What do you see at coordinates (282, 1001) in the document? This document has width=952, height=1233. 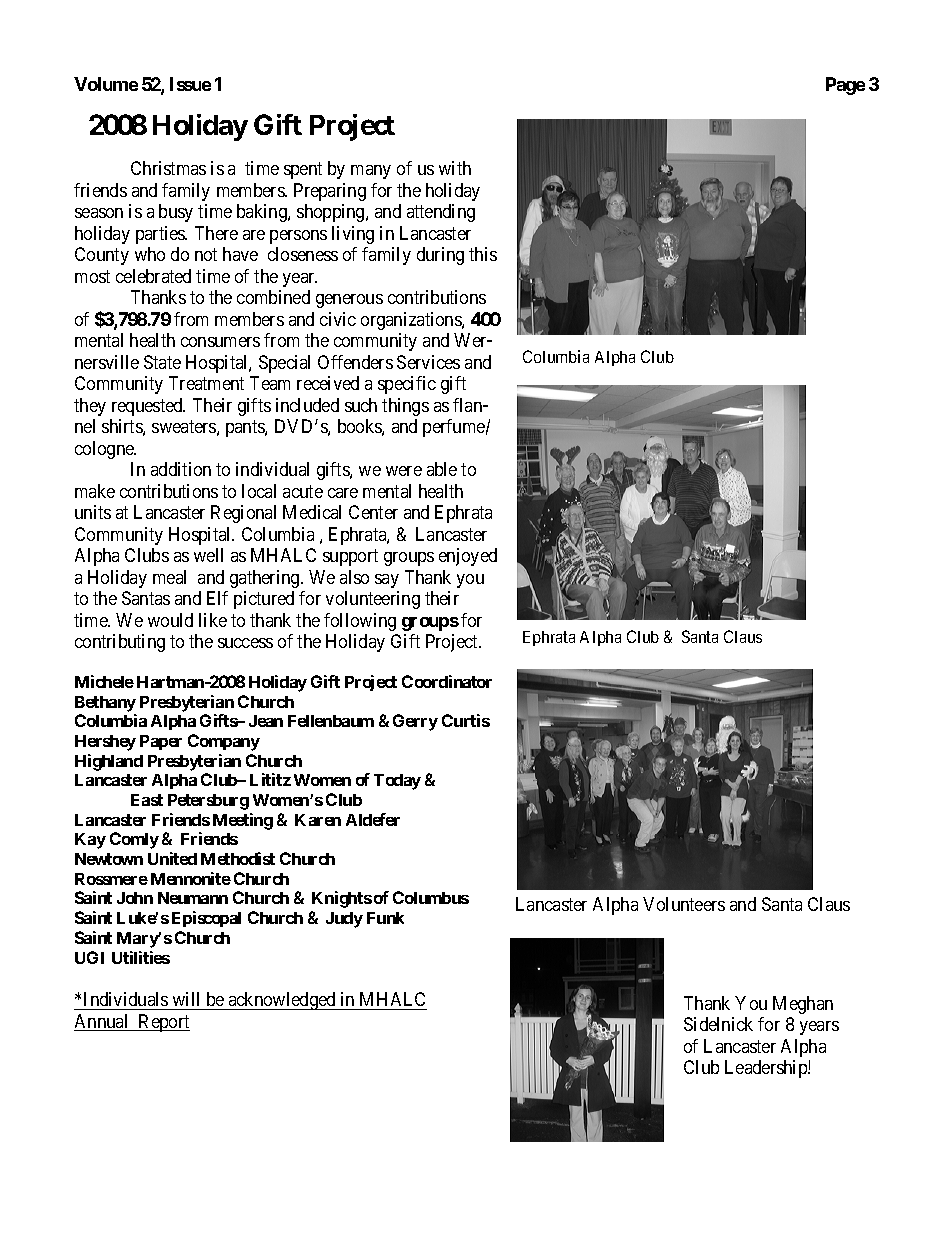 I see `acknowledged` at bounding box center [282, 1001].
